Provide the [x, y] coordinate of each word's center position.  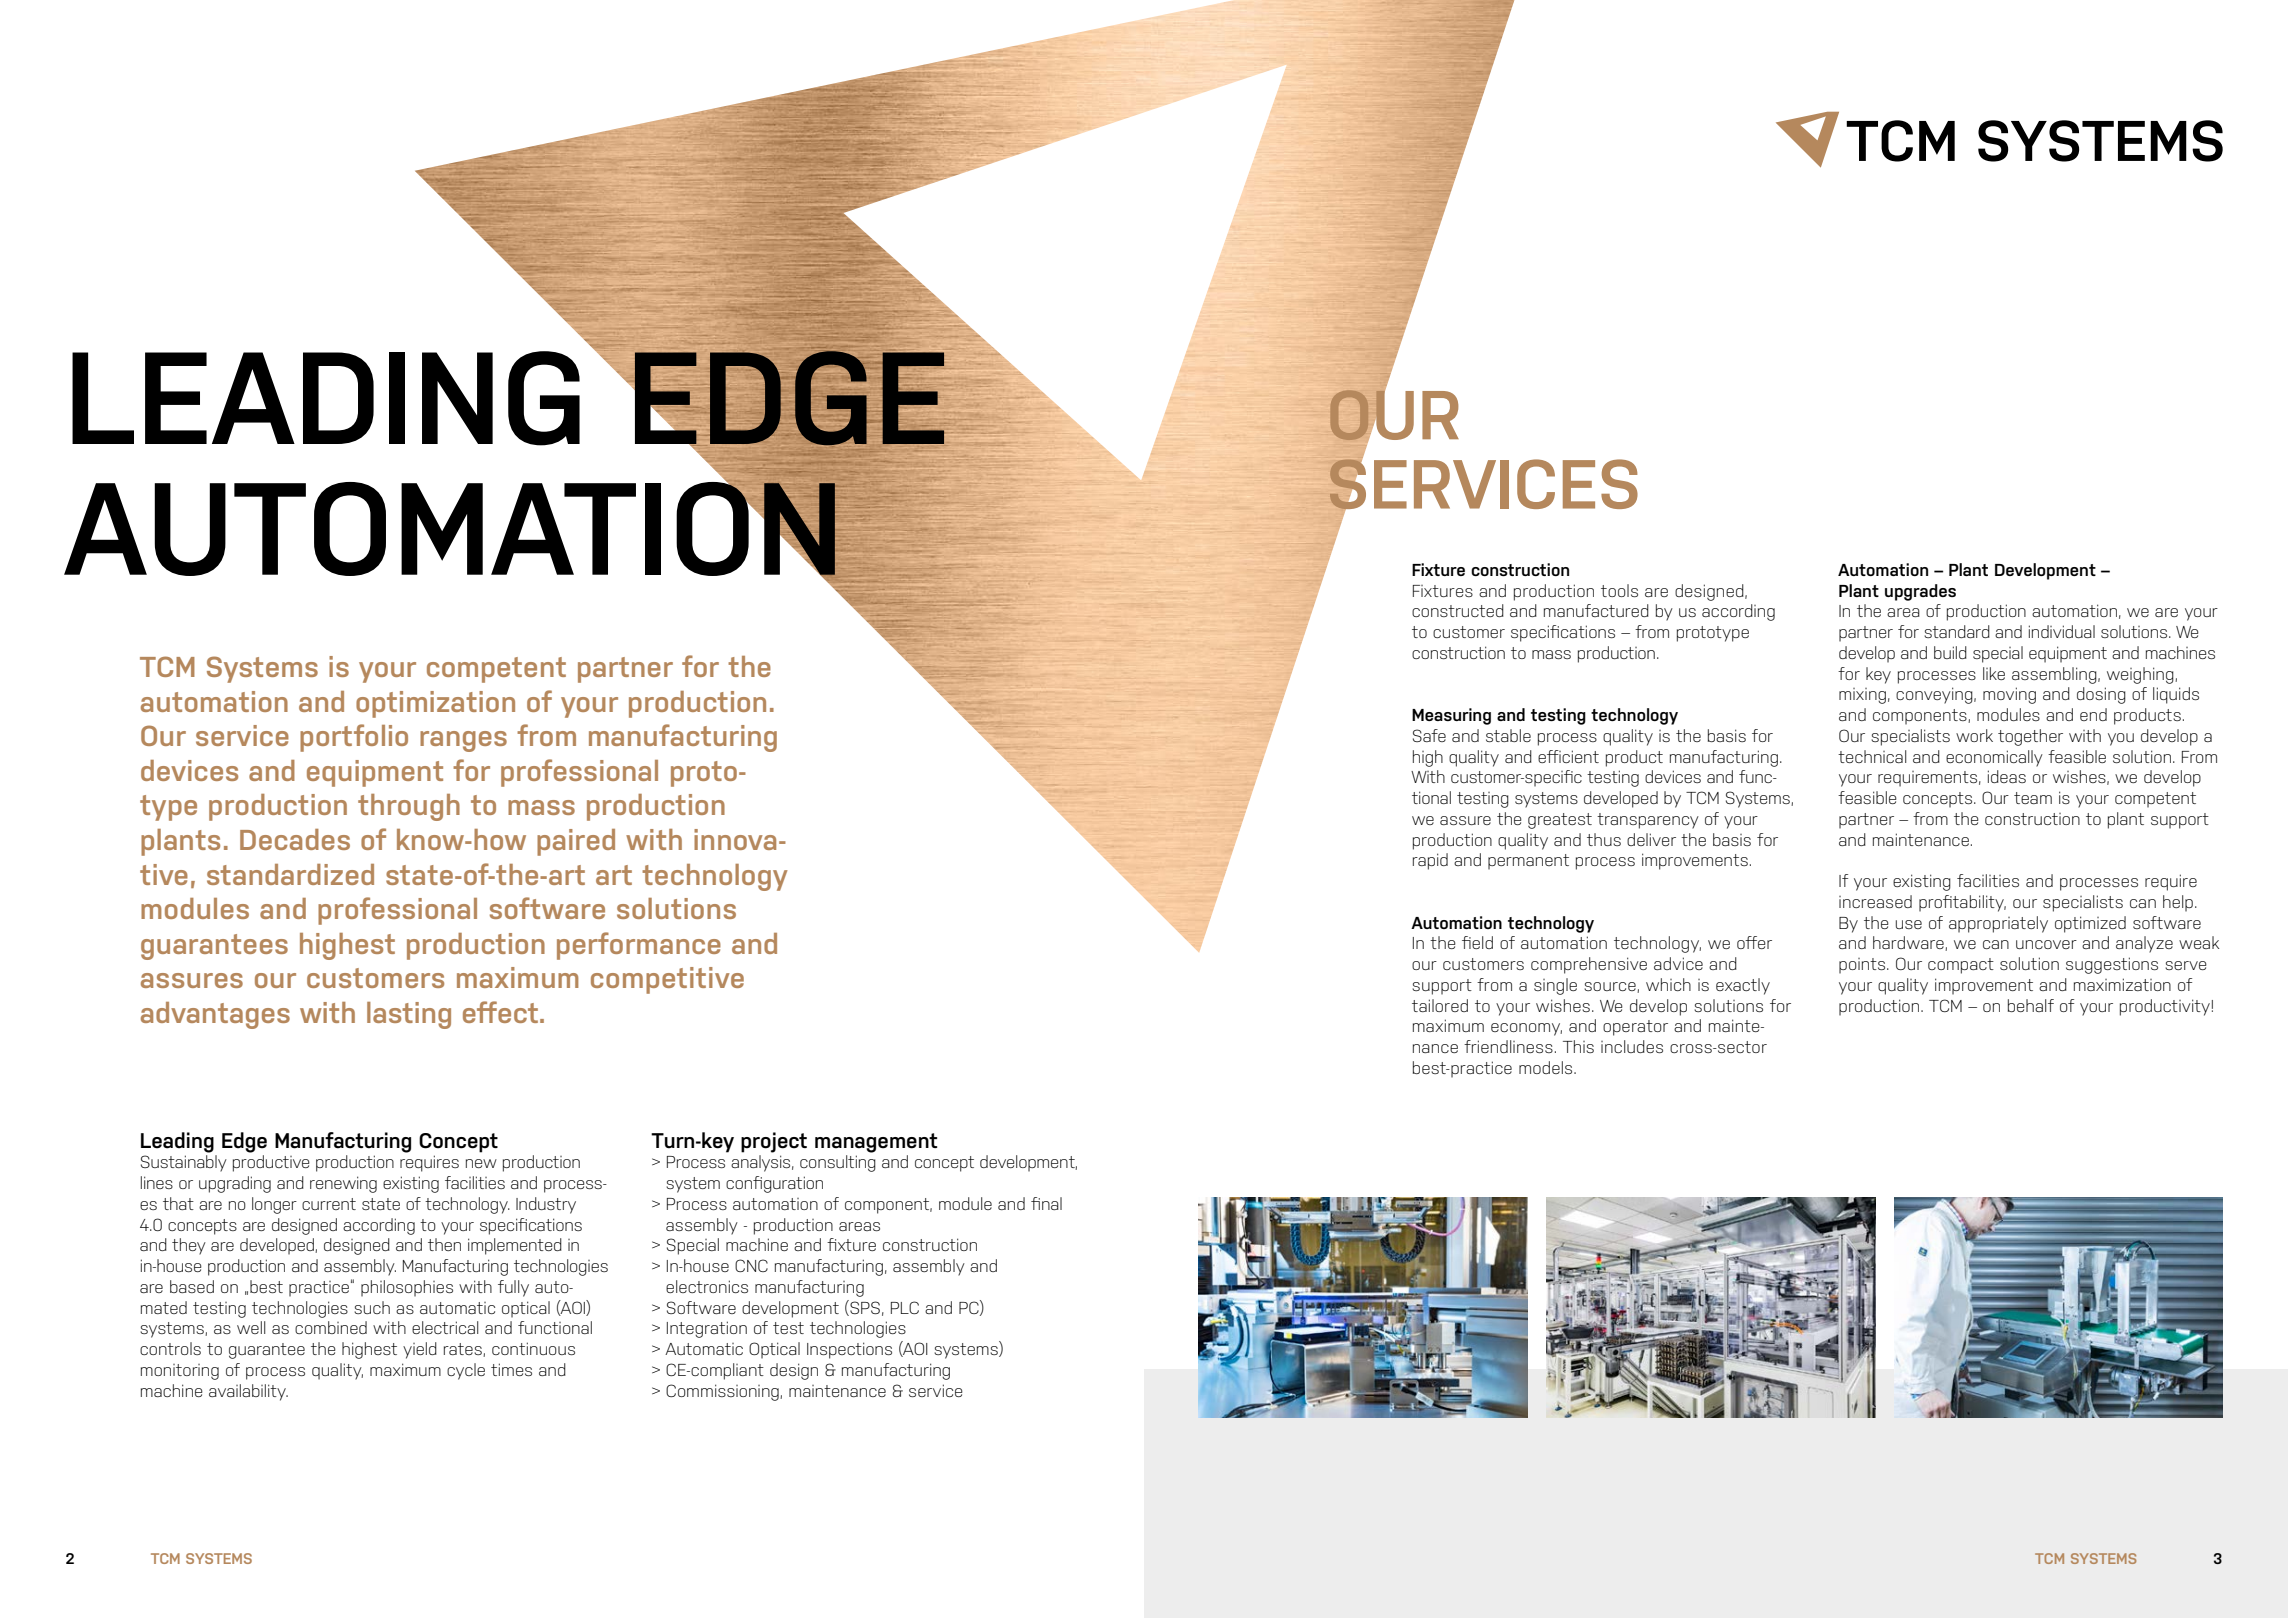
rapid [1430, 861]
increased [1875, 901]
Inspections [849, 1350]
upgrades [1920, 592]
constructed [1458, 610]
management [876, 1143]
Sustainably [184, 1163]
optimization [435, 704]
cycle [466, 1371]
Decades [295, 839]
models [1547, 1067]
